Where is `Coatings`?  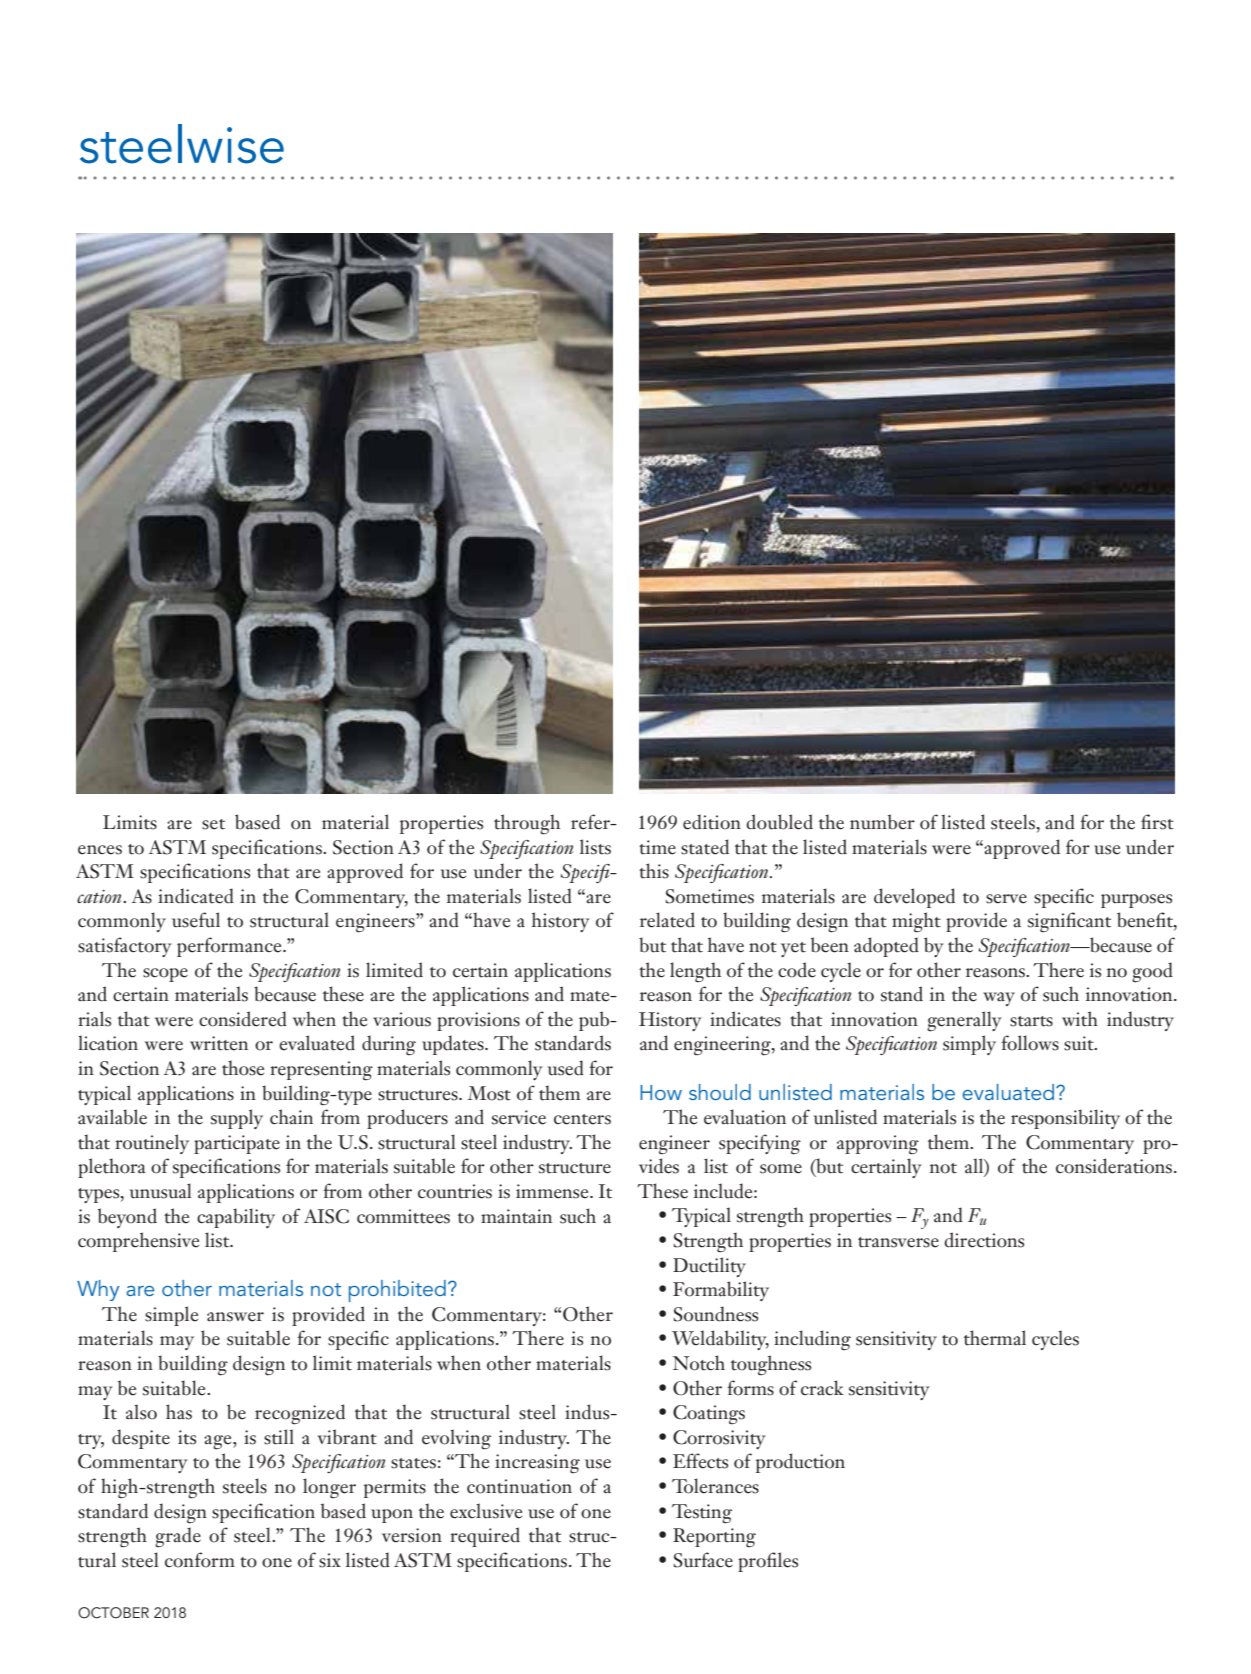
Coatings is located at coordinates (709, 1415).
